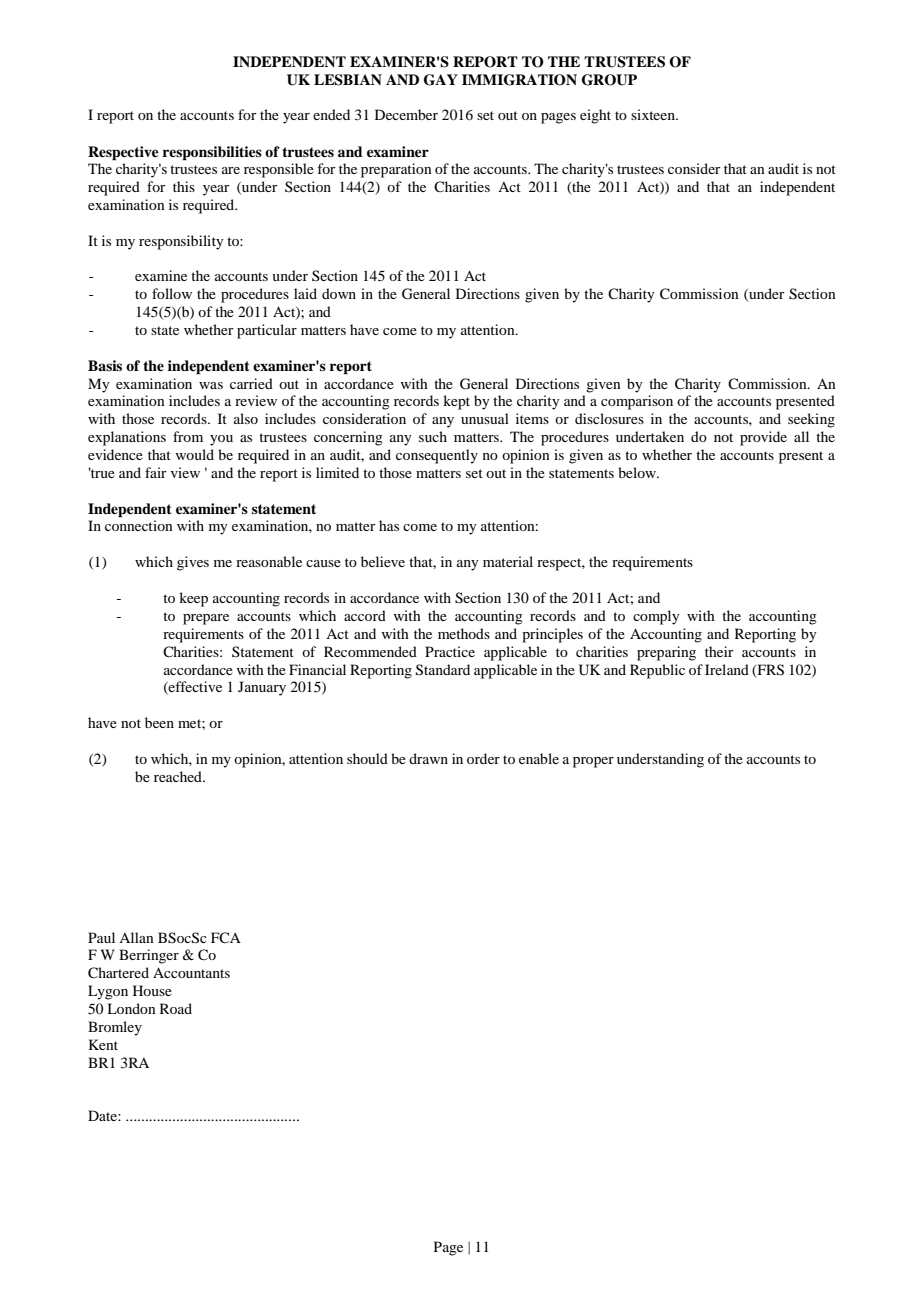 The image size is (924, 1308). I want to click on follow, so click(172, 293).
